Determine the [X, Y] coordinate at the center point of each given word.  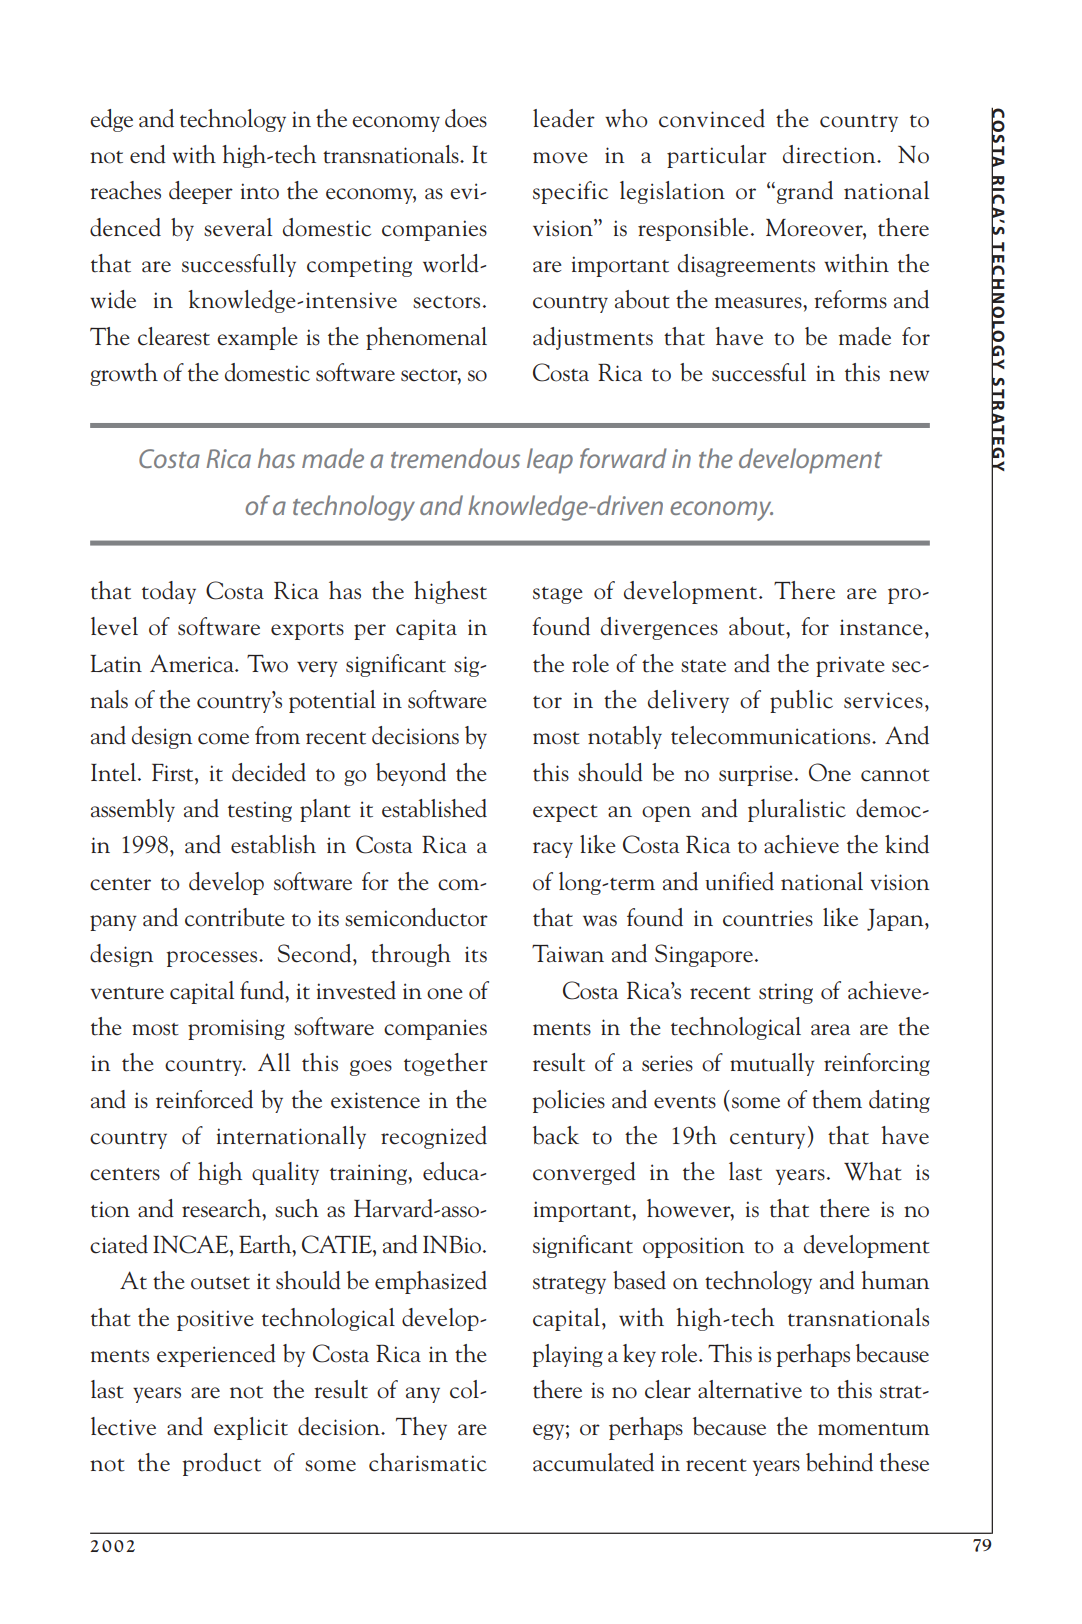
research [223, 1208]
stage [558, 595]
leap [550, 461]
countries [768, 918]
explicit [251, 1428]
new [909, 376]
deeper [201, 192]
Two [267, 663]
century [767, 1140]
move [560, 158]
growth [124, 374]
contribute [235, 917]
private [850, 666]
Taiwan [568, 953]
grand [803, 192]
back [556, 1135]
